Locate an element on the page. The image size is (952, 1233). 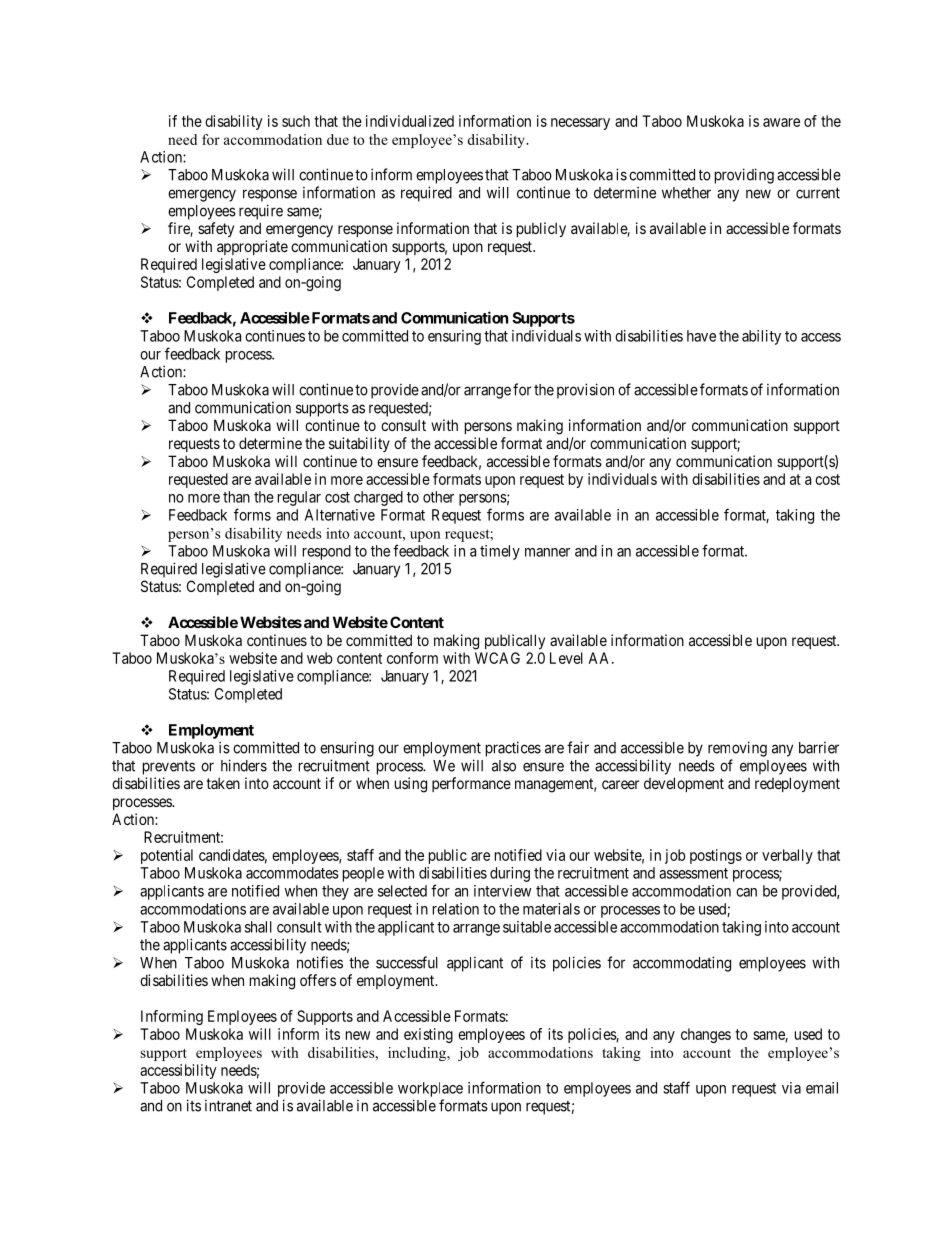
necessary is located at coordinates (580, 124).
